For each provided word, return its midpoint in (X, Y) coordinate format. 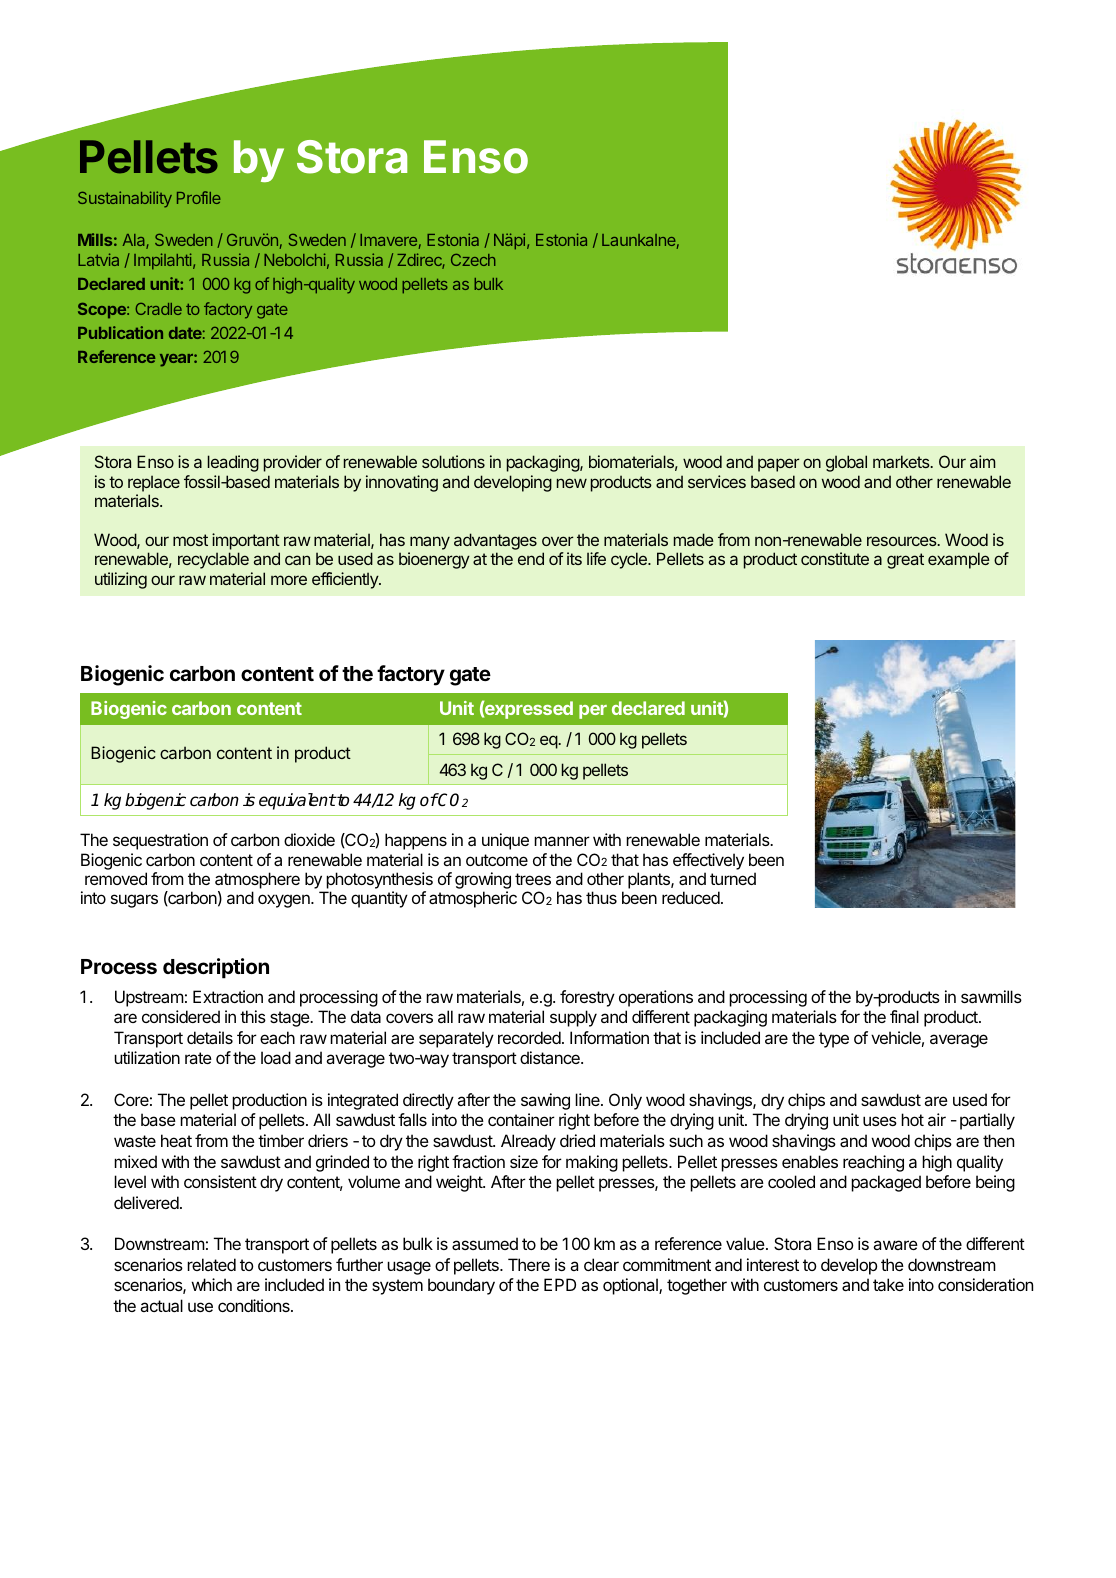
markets (902, 461)
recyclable (213, 560)
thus (601, 897)
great (905, 561)
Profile (199, 197)
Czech (473, 260)
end (531, 558)
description (216, 968)
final (904, 1016)
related (211, 1264)
